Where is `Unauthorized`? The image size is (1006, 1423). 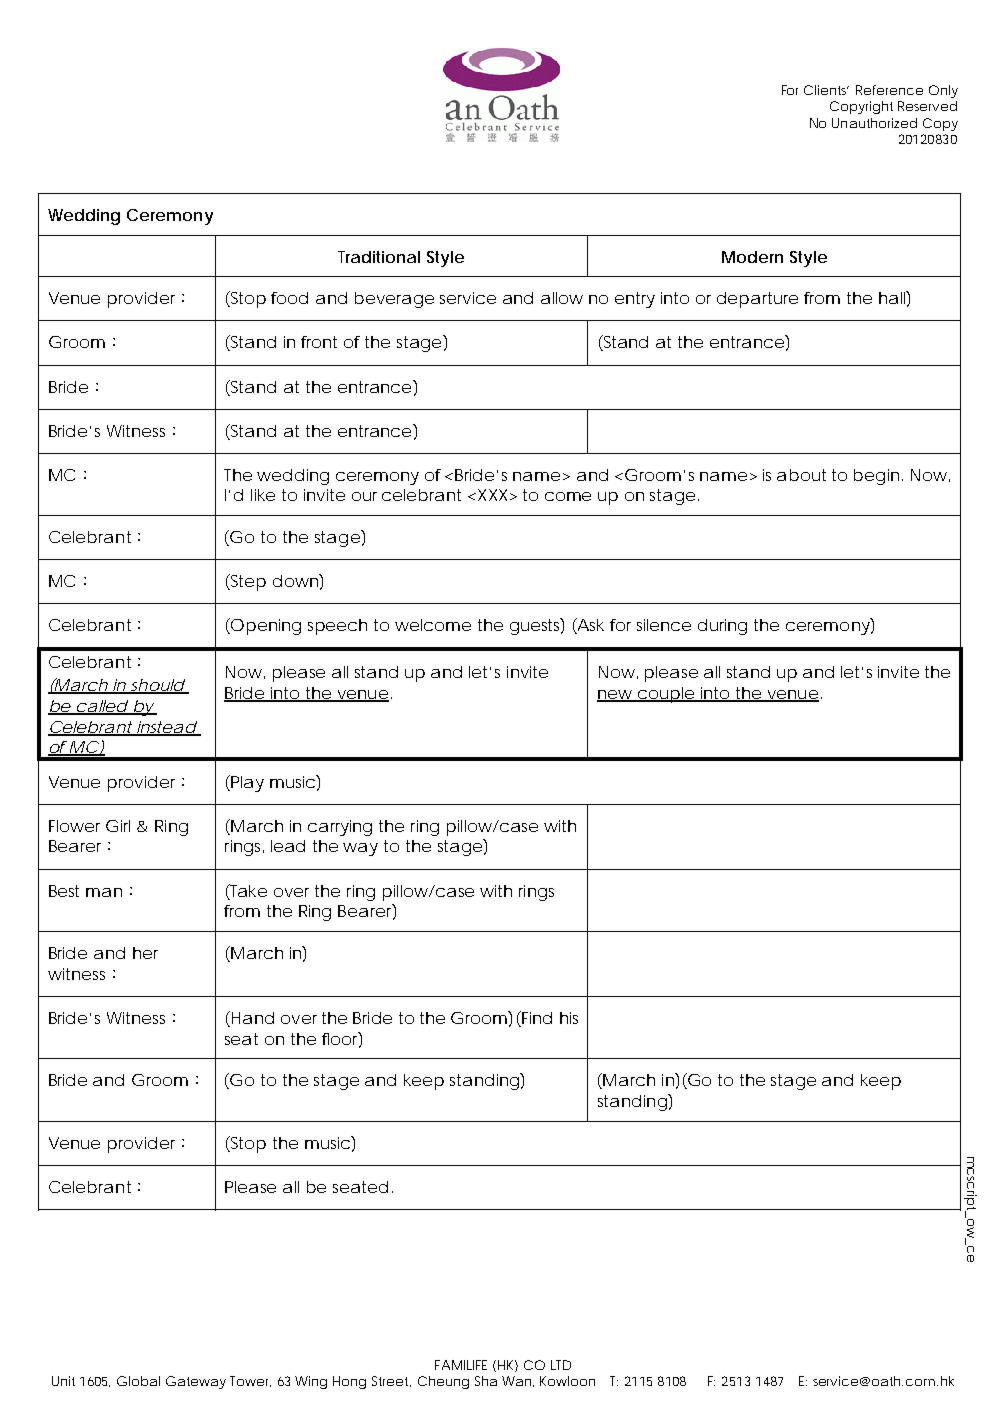 Unauthorized is located at coordinates (874, 123).
